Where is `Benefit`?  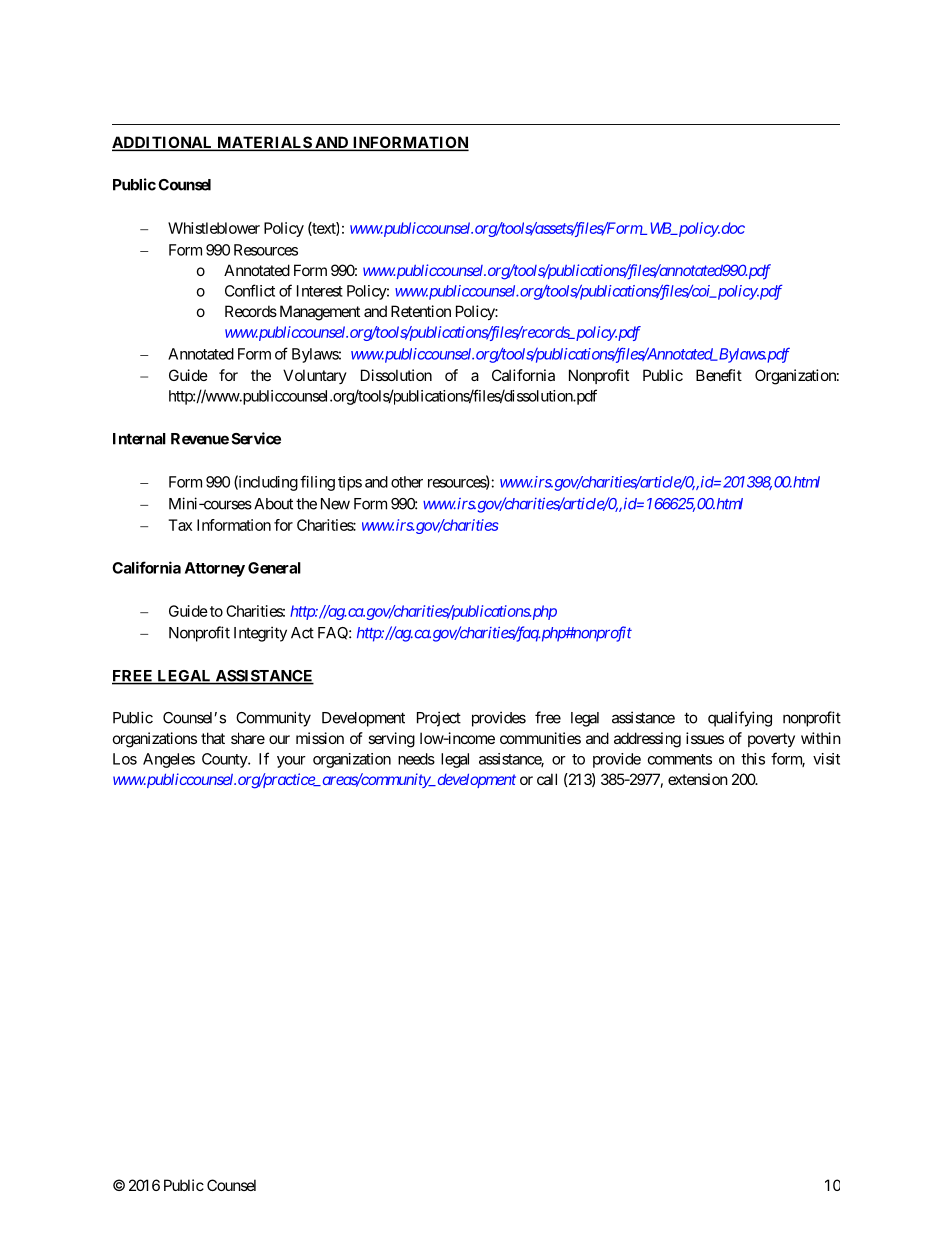 Benefit is located at coordinates (719, 375).
